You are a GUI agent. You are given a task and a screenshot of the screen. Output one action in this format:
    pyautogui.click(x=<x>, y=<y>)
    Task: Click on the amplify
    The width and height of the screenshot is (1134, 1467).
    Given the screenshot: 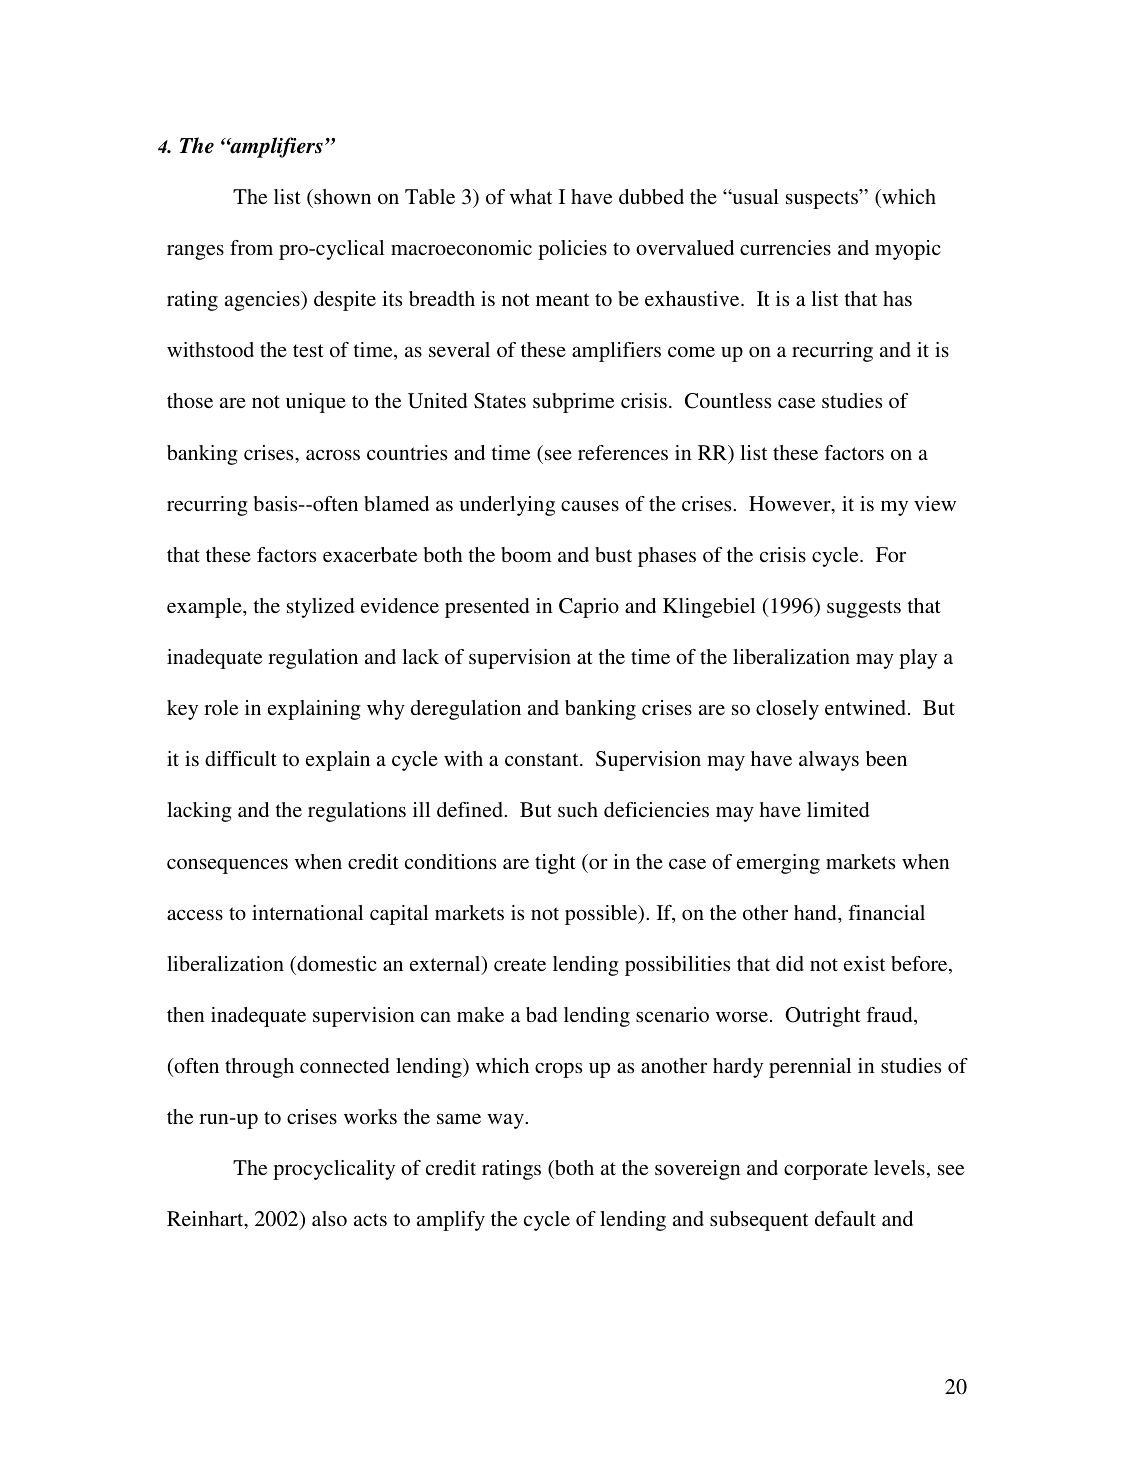 What is the action you would take?
    pyautogui.click(x=451, y=1221)
